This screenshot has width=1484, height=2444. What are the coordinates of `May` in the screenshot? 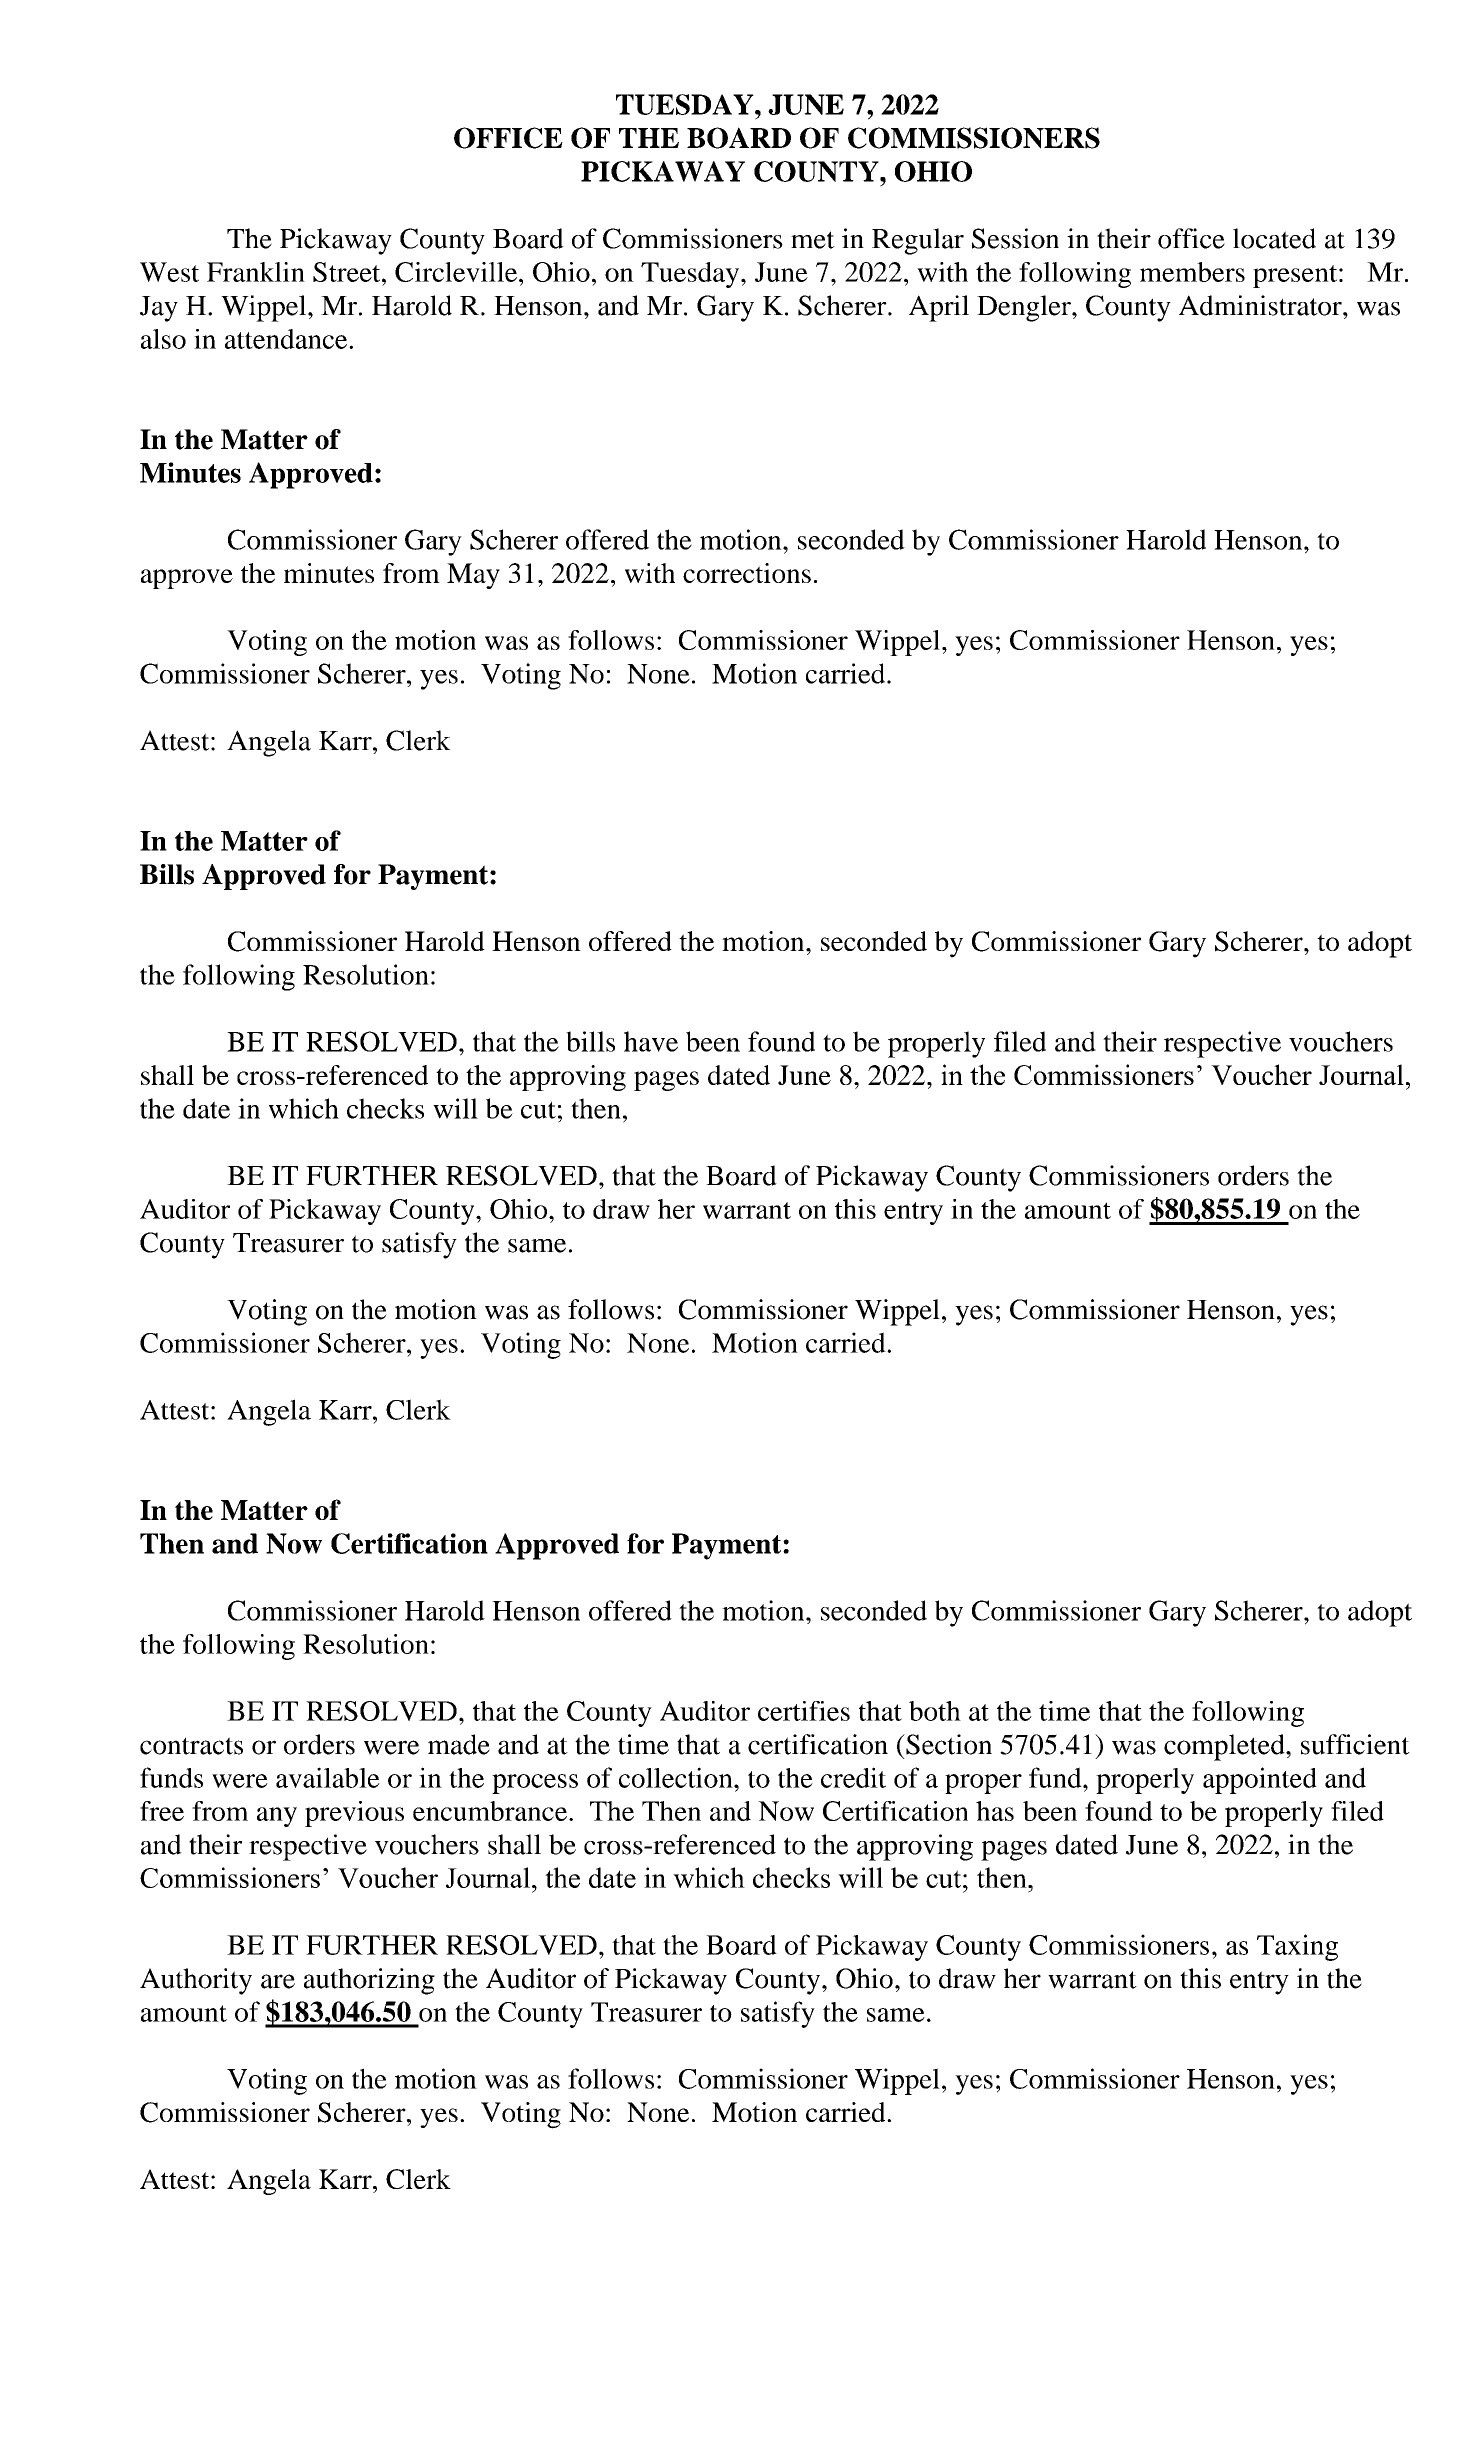 It's located at (473, 576).
